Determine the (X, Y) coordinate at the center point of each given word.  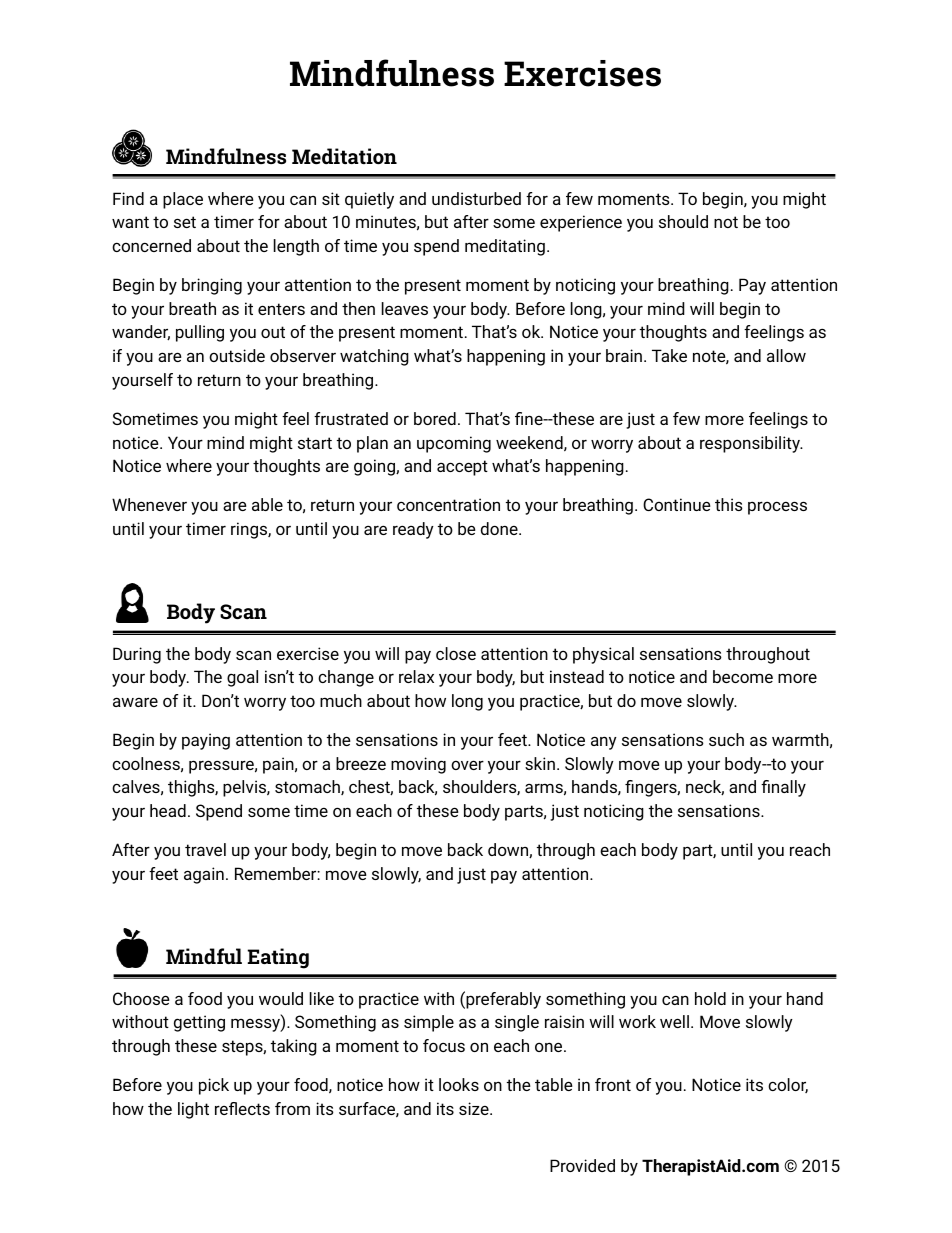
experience (581, 223)
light (193, 1110)
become (743, 676)
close (456, 653)
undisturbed (476, 198)
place (183, 200)
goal (242, 678)
